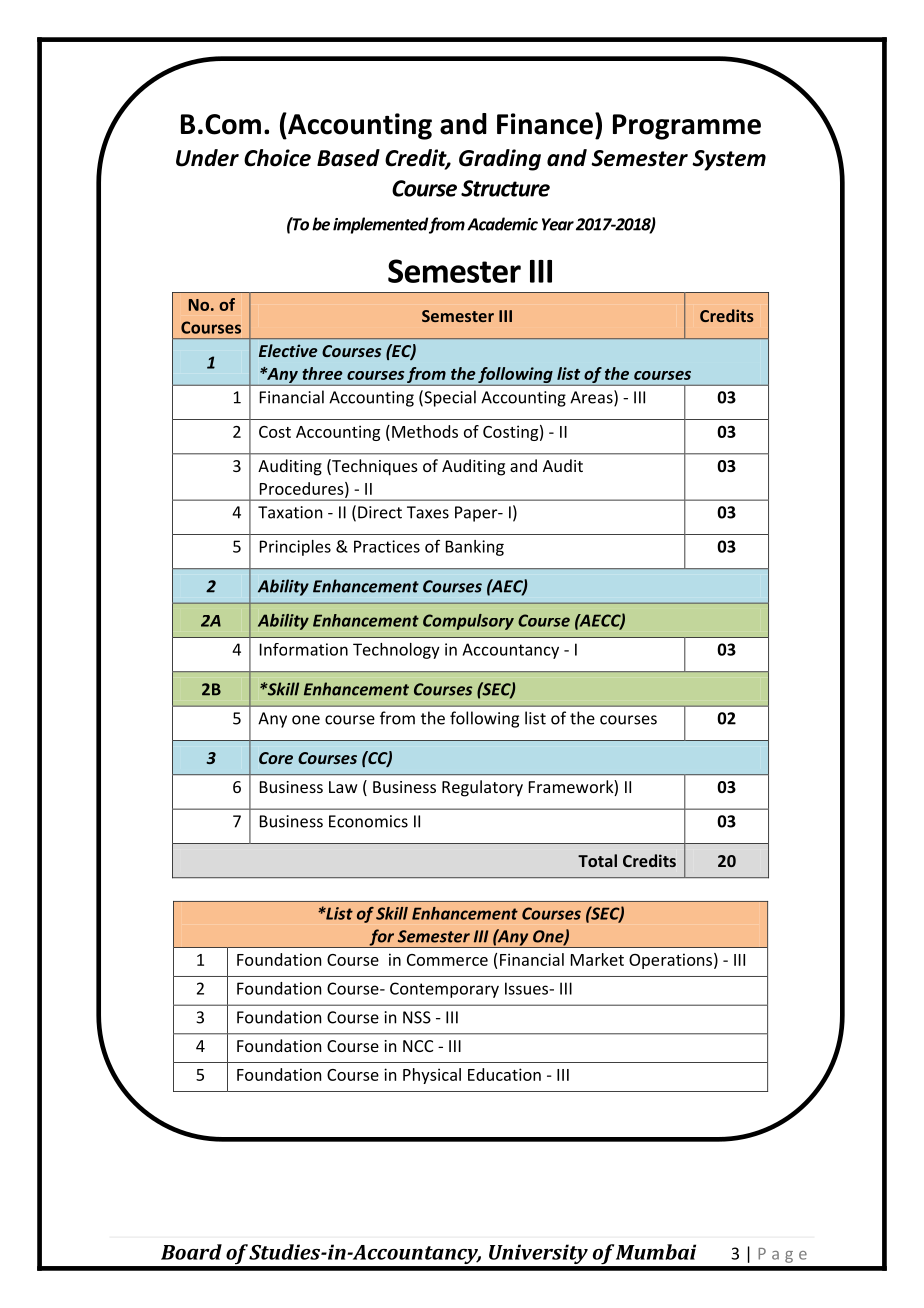 This screenshot has width=924, height=1308. Describe the element at coordinates (191, 1252) in the screenshot. I see `Board` at that location.
